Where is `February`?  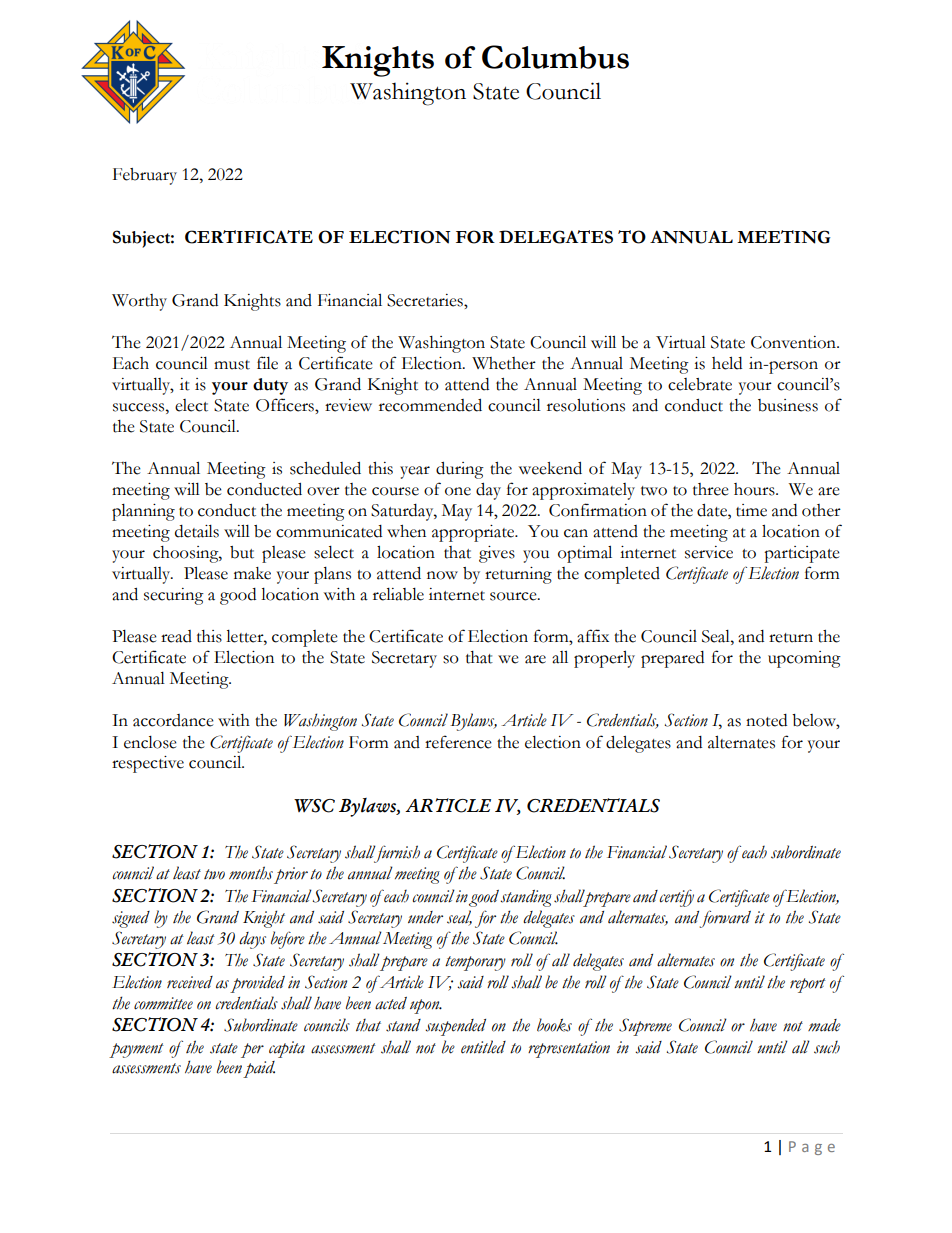
February is located at coordinates (145, 176).
